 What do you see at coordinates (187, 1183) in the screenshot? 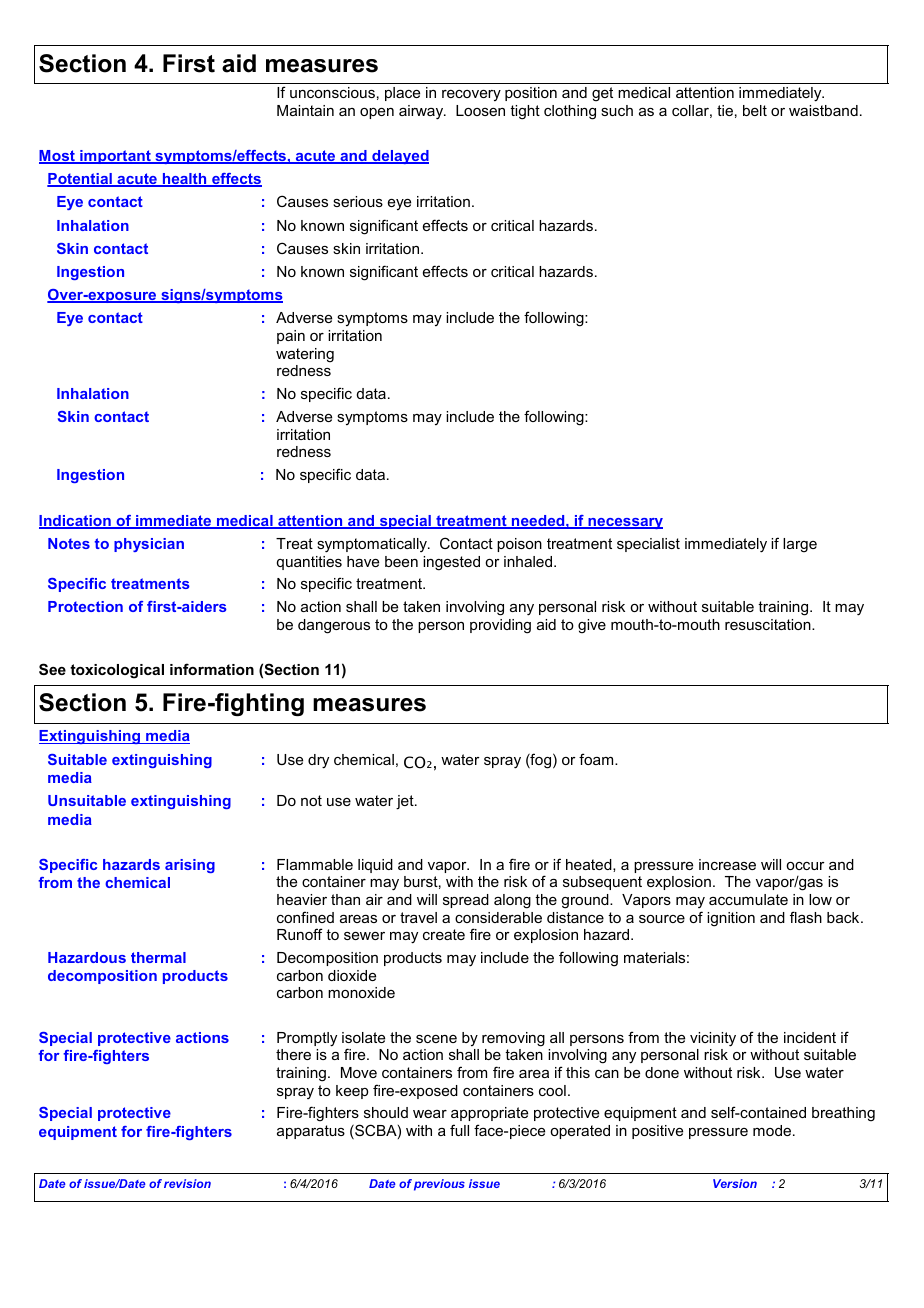
I see `revision` at bounding box center [187, 1183].
